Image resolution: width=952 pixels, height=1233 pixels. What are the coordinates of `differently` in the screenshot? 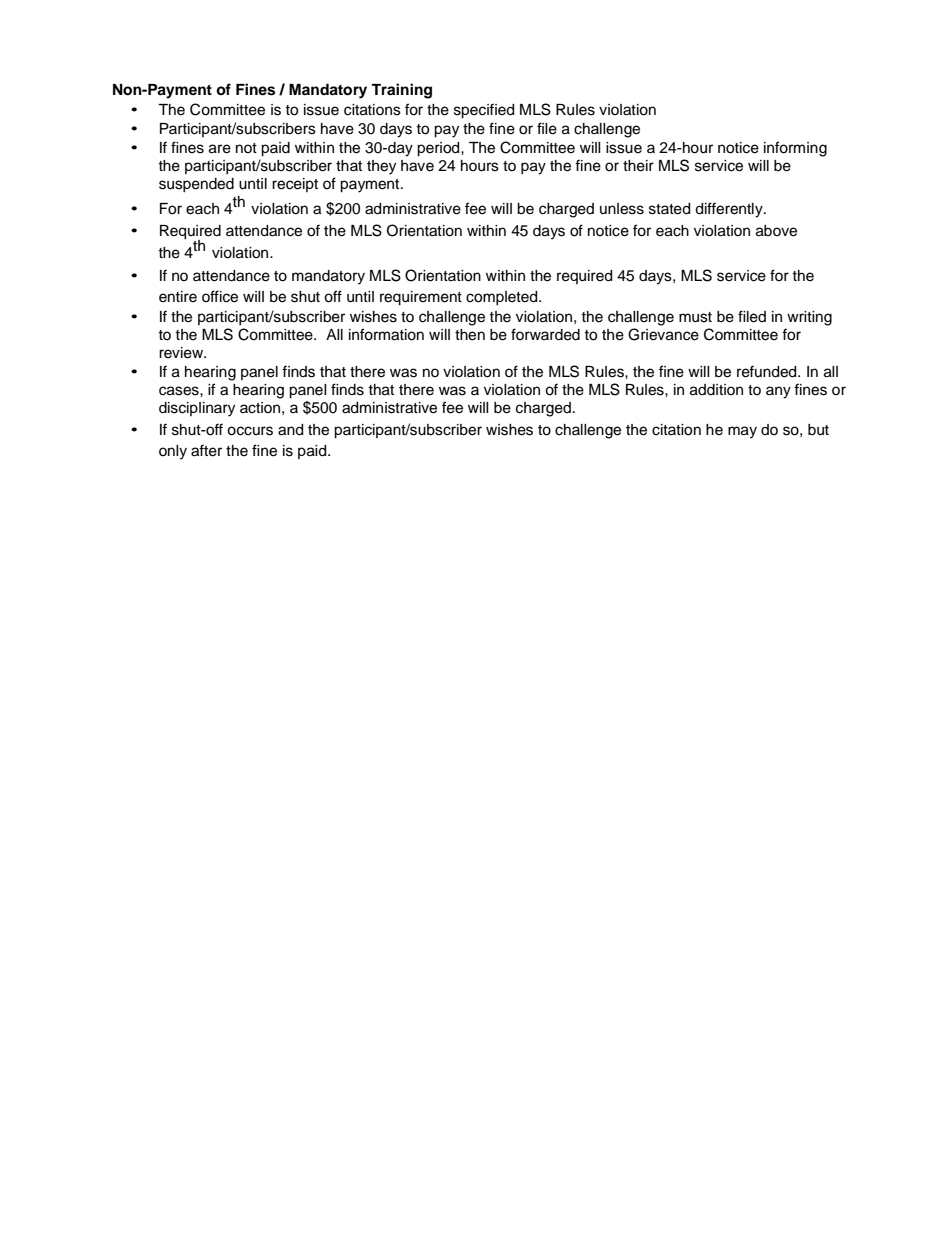 It's located at (730, 210).
